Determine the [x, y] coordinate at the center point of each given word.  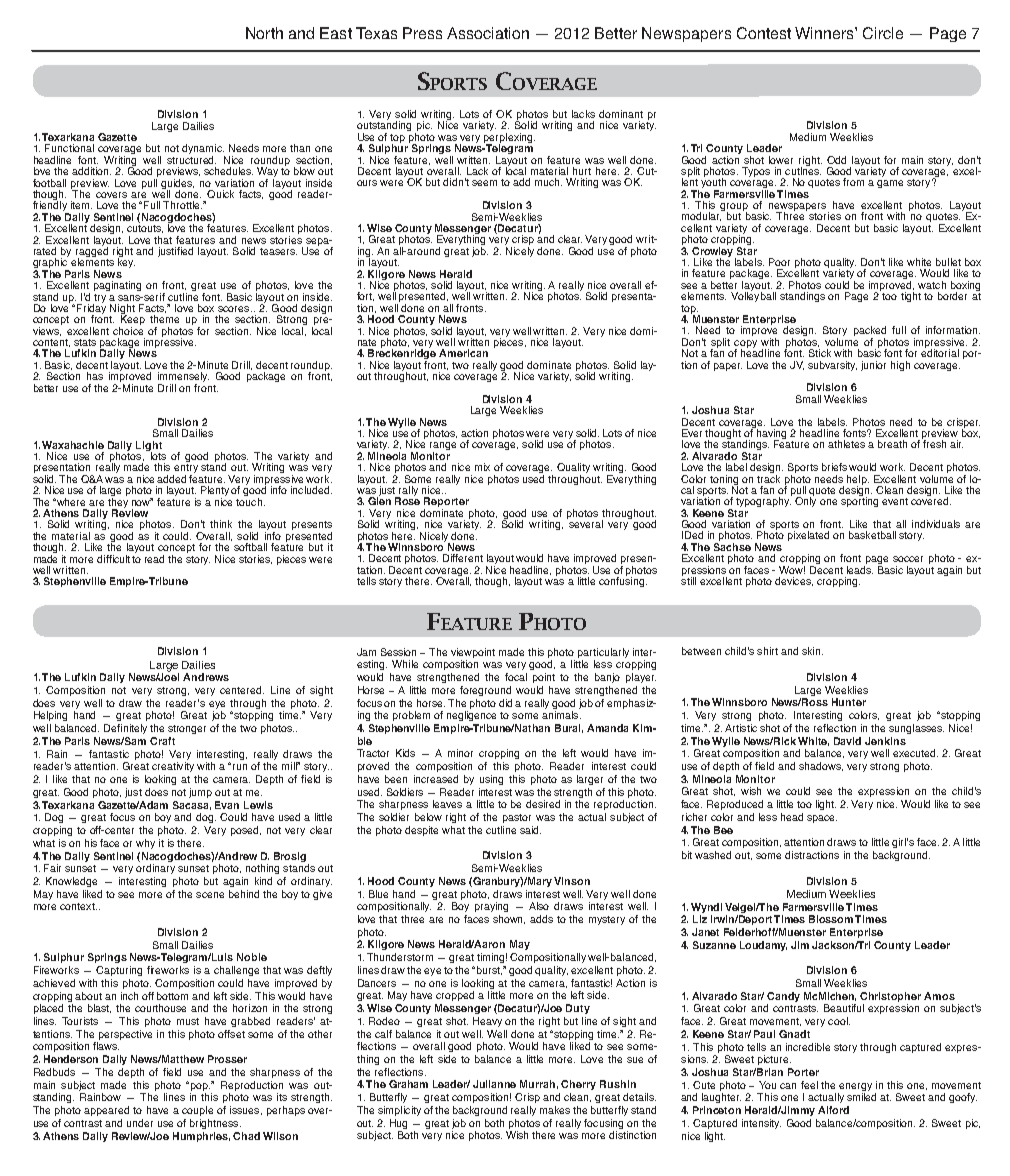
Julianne [494, 1084]
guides [177, 185]
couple [197, 1111]
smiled [861, 1097]
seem [484, 183]
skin [811, 651]
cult [121, 559]
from [853, 182]
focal [516, 677]
